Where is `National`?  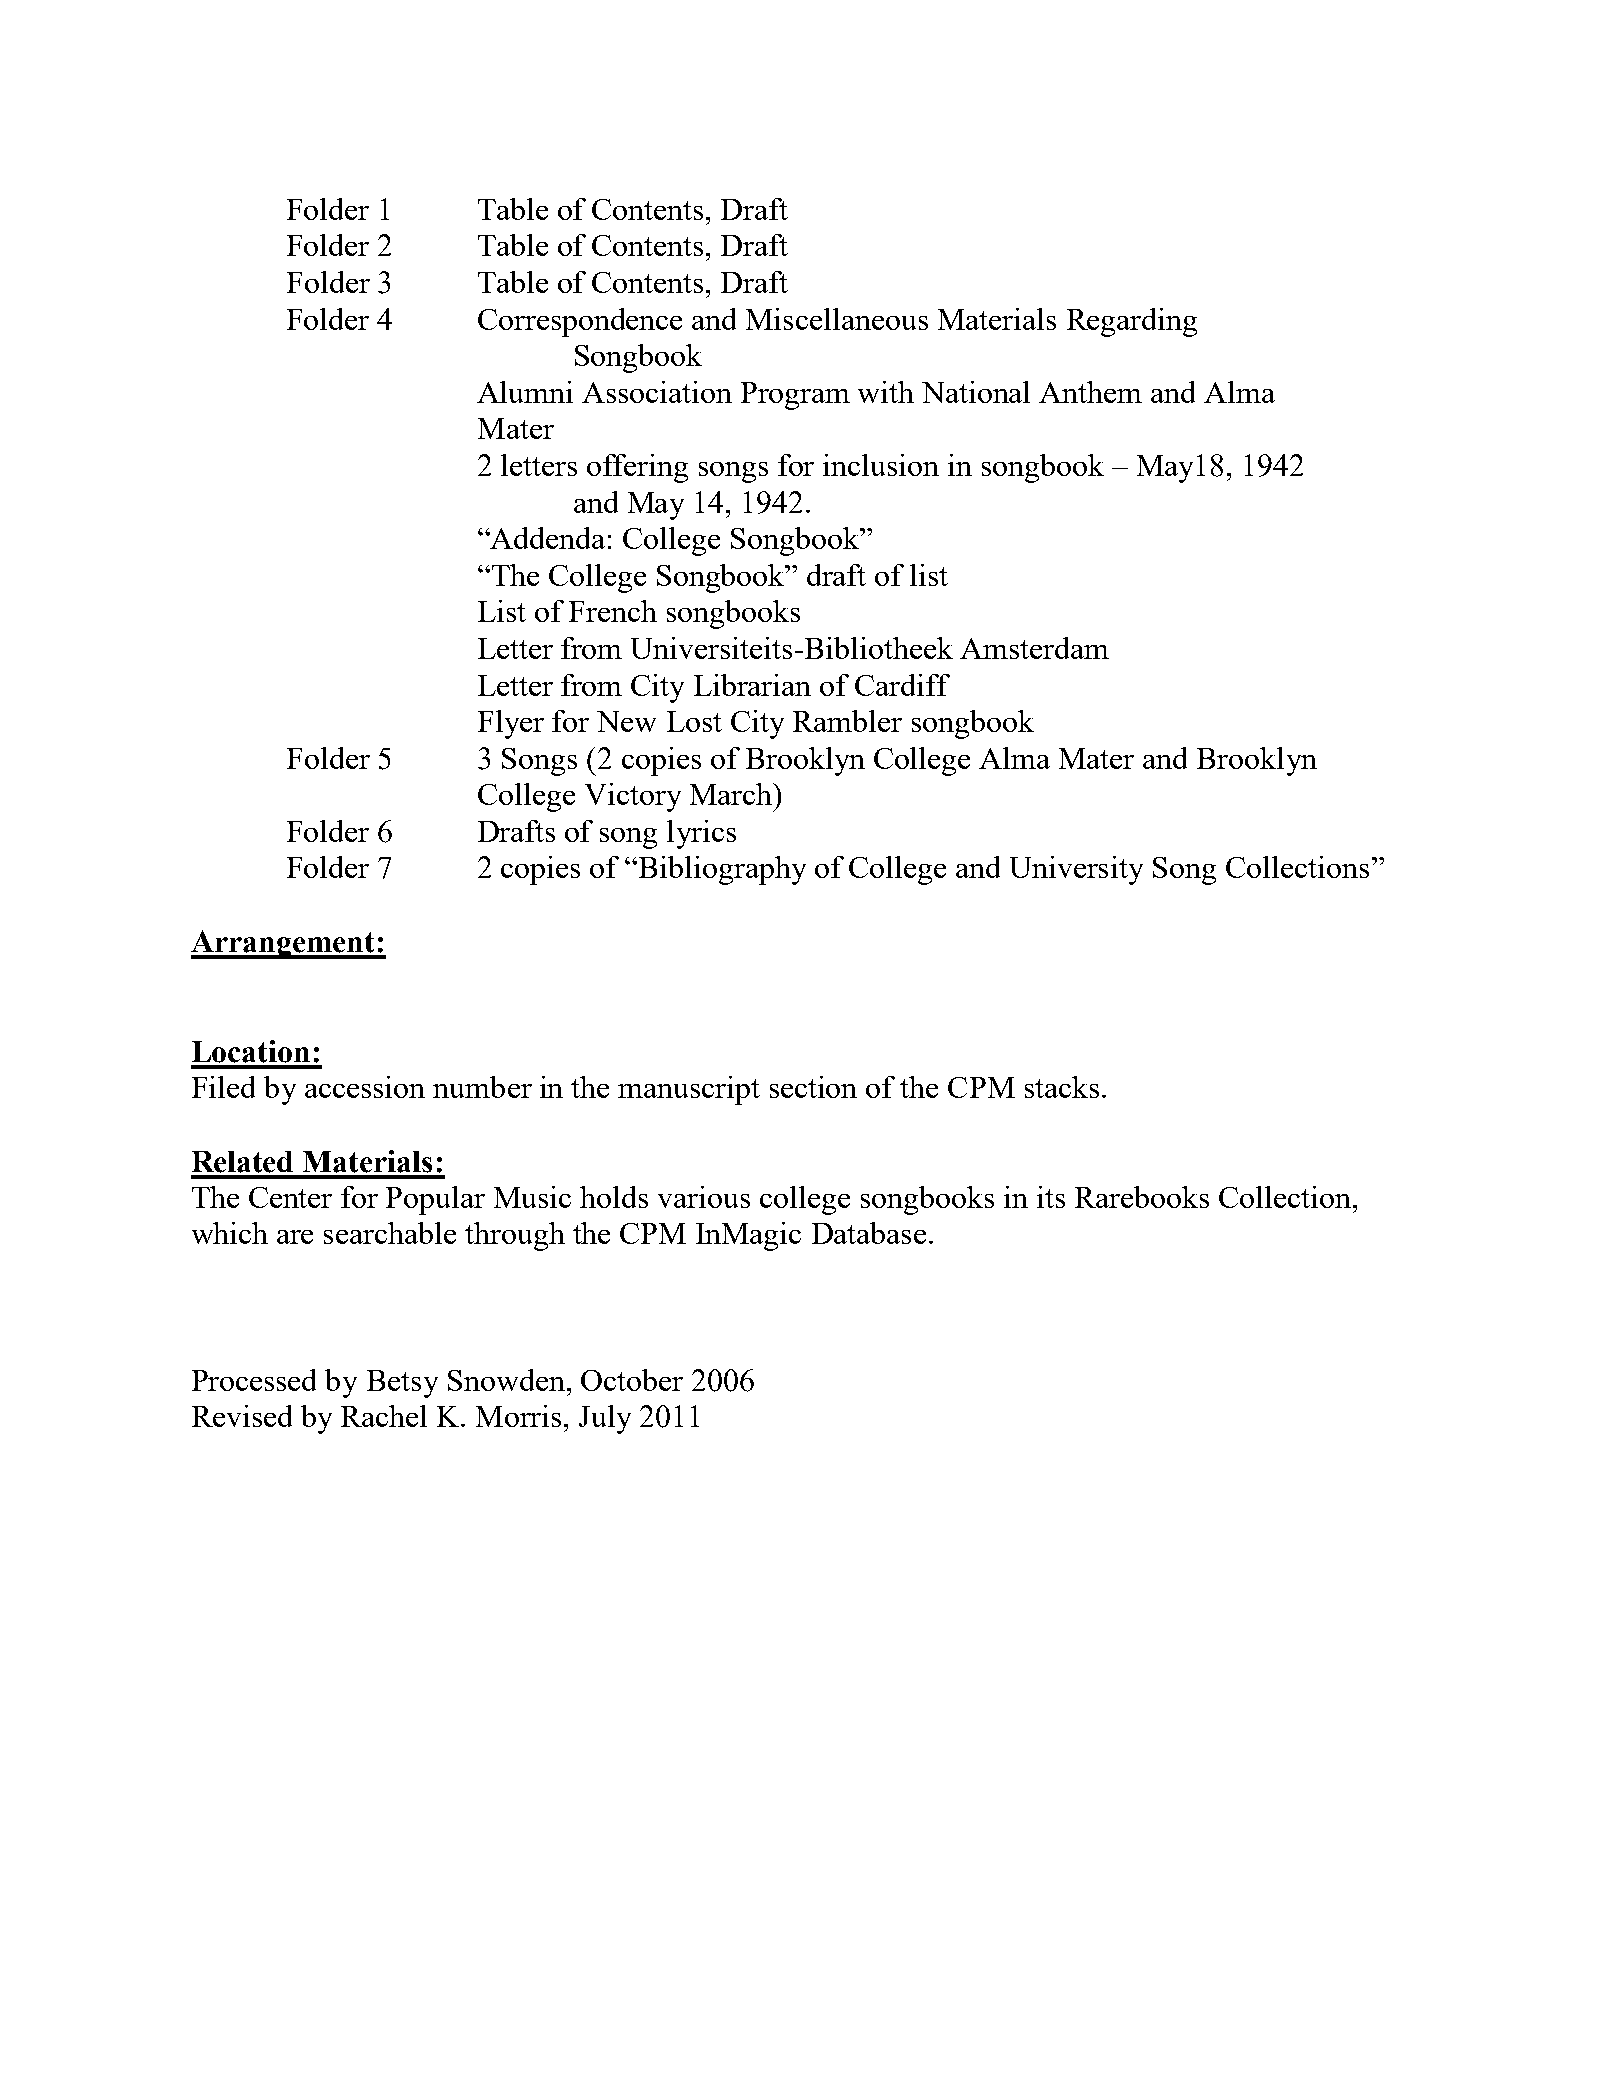 National is located at coordinates (976, 392).
